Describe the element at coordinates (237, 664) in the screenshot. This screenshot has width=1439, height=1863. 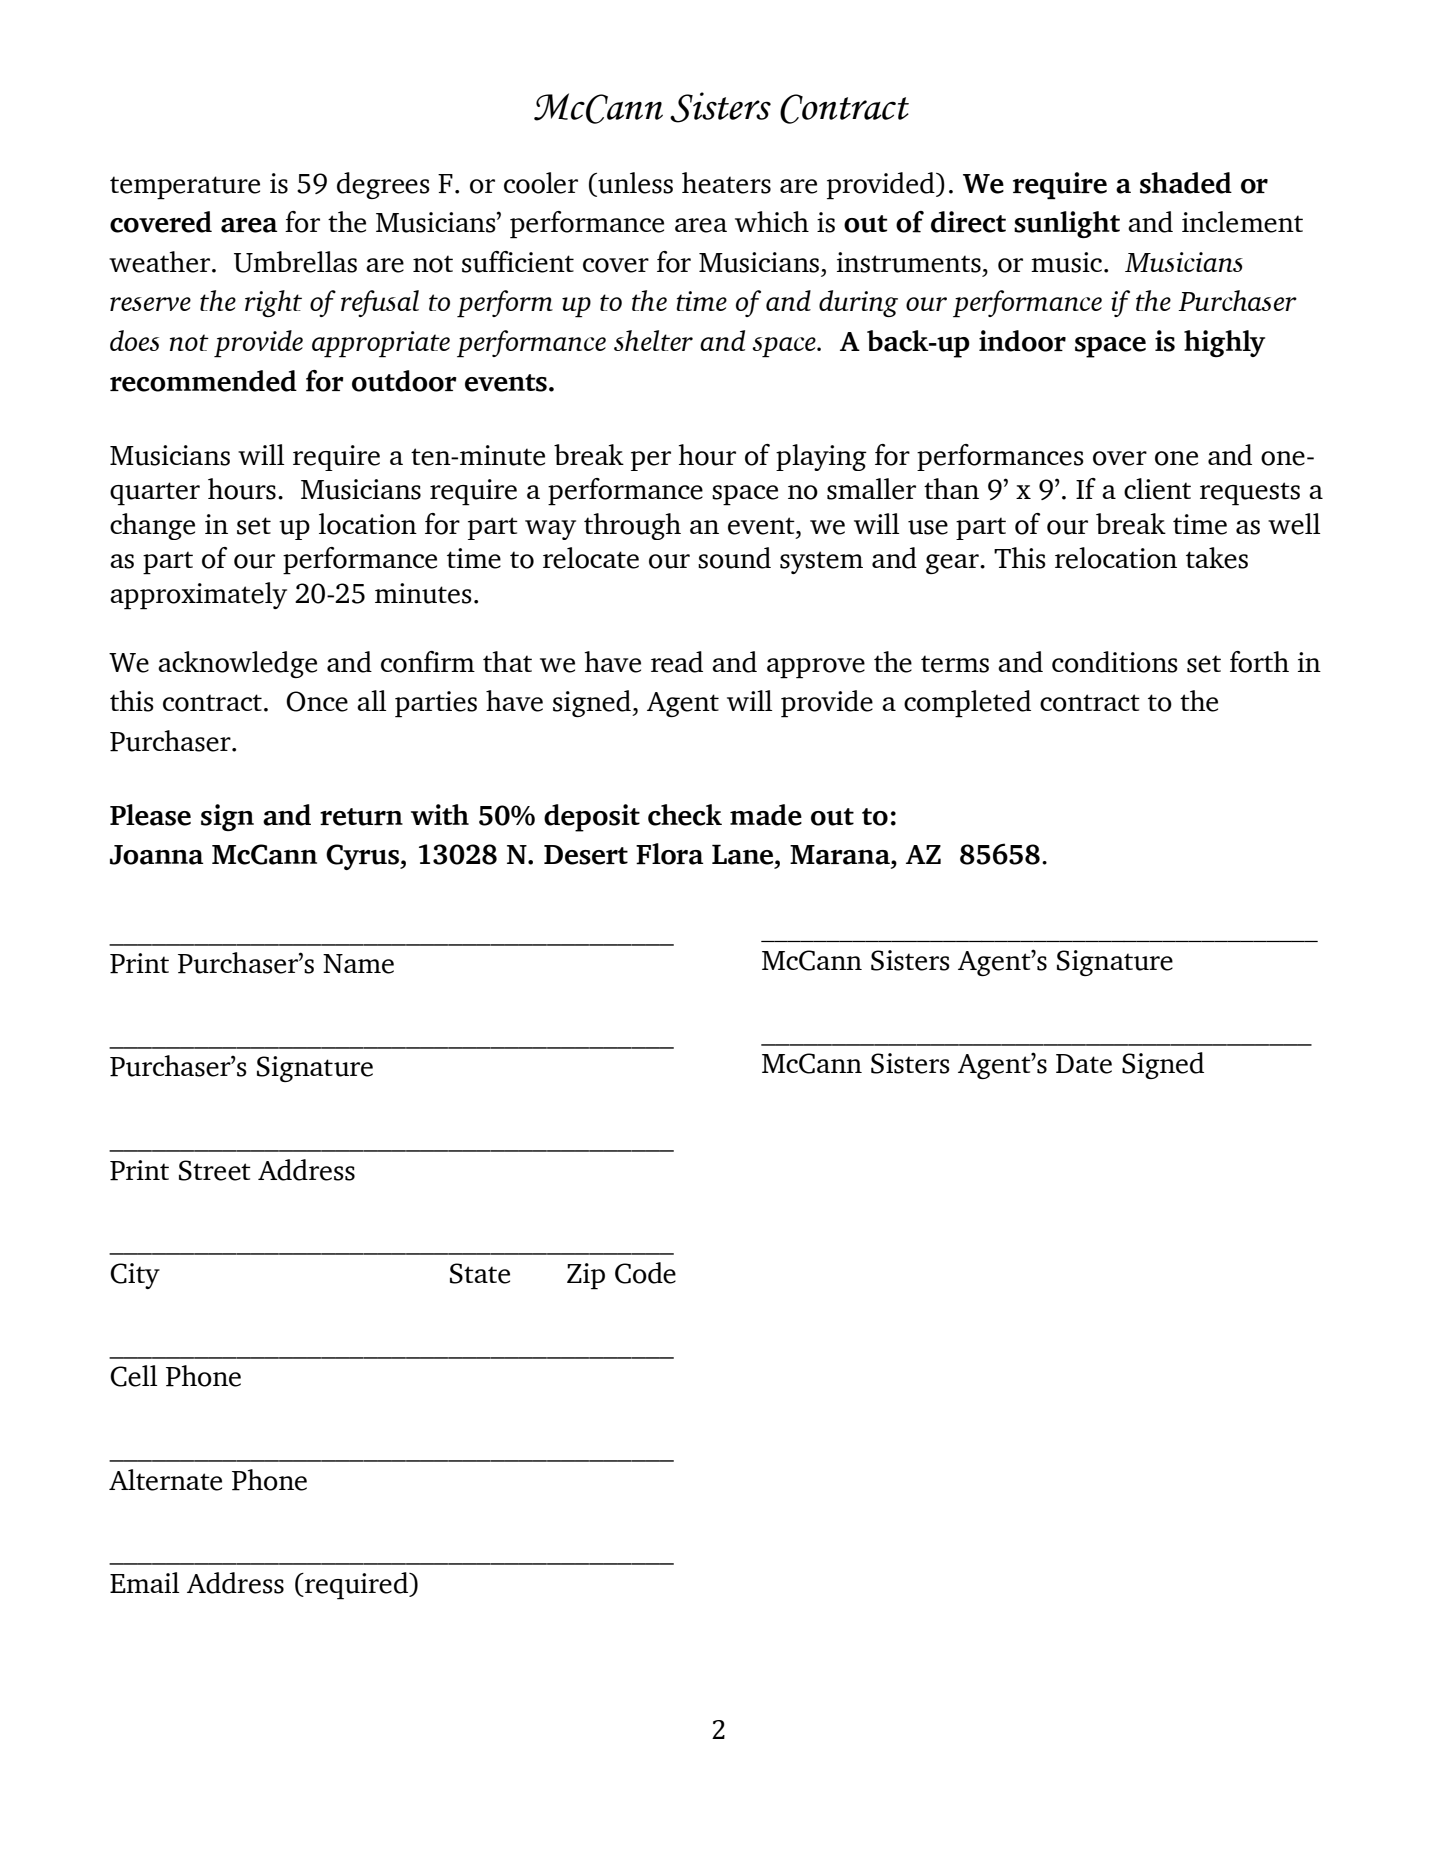
I see `acknowledge` at that location.
